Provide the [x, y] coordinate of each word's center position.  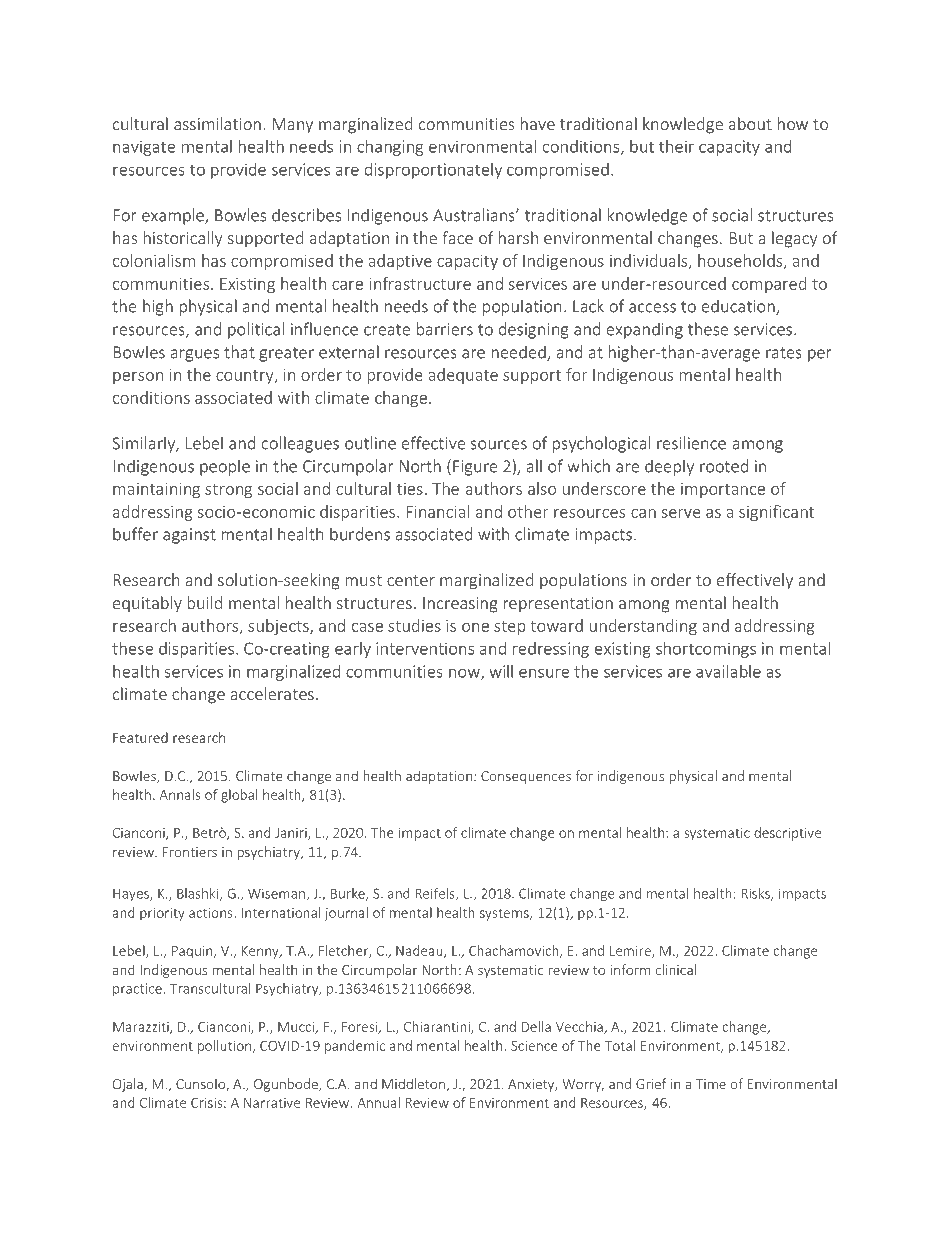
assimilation [217, 123]
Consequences [526, 777]
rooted [724, 466]
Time [711, 1084]
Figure [475, 468]
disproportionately [433, 171]
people [225, 467]
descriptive [787, 834]
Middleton [413, 1083]
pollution [224, 1047]
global [239, 796]
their [676, 146]
